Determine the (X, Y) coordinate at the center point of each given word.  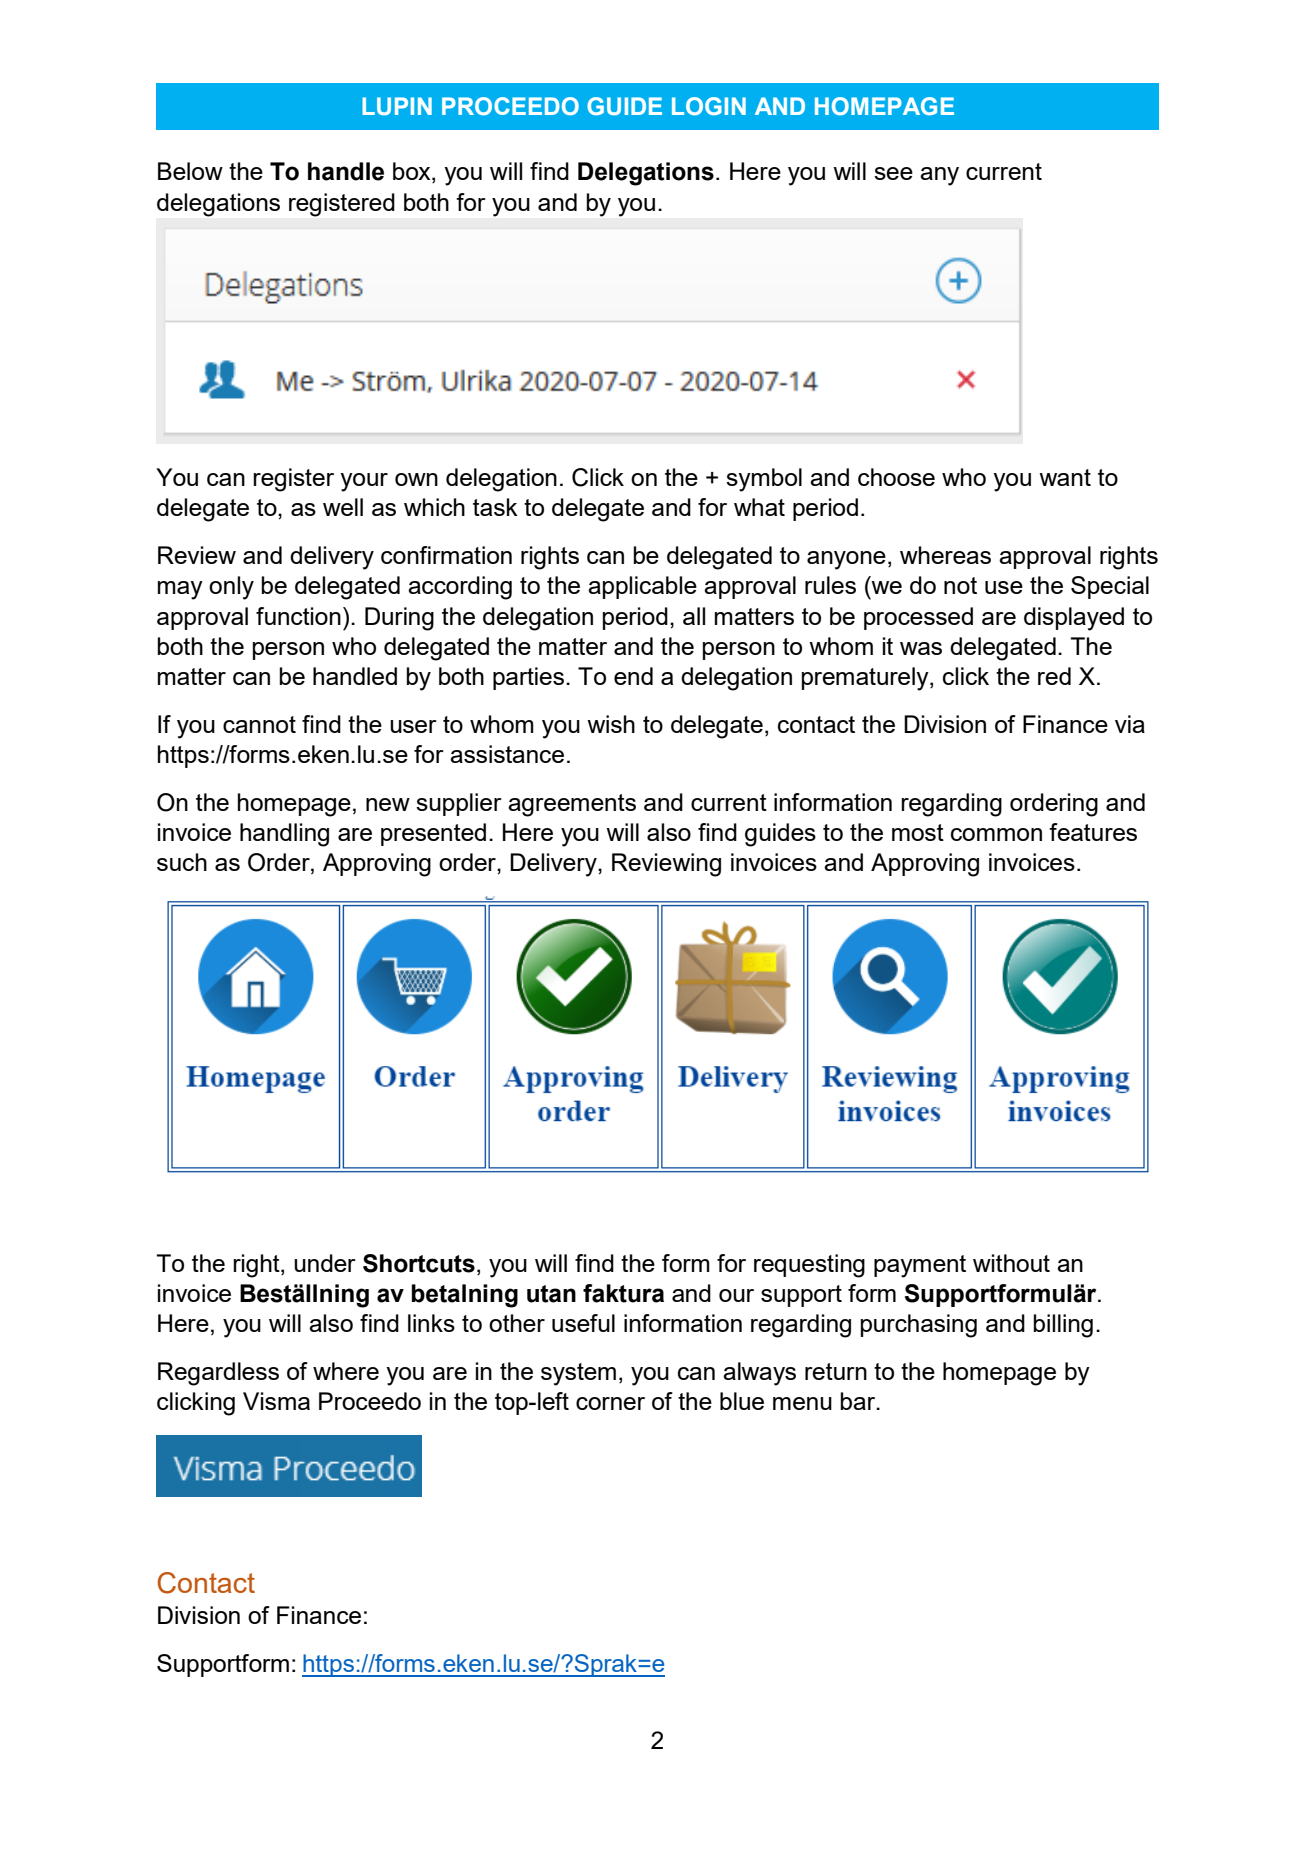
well (343, 507)
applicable (642, 587)
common (996, 834)
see (893, 173)
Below (190, 171)
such (182, 862)
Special (1110, 587)
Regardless (218, 1374)
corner (610, 1403)
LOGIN (709, 106)
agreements (572, 805)
